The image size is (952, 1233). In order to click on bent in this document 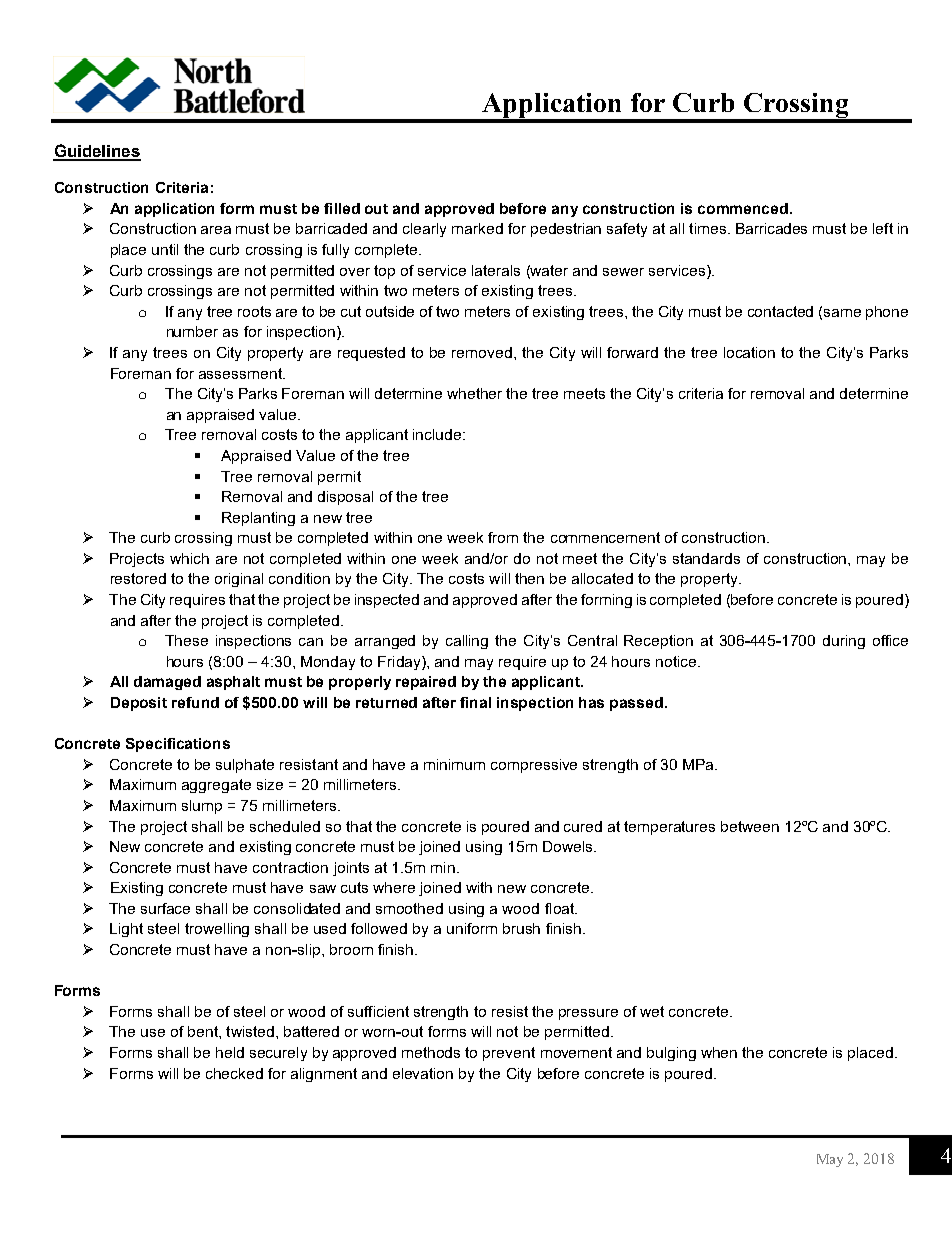, I will do `click(204, 1031)`.
